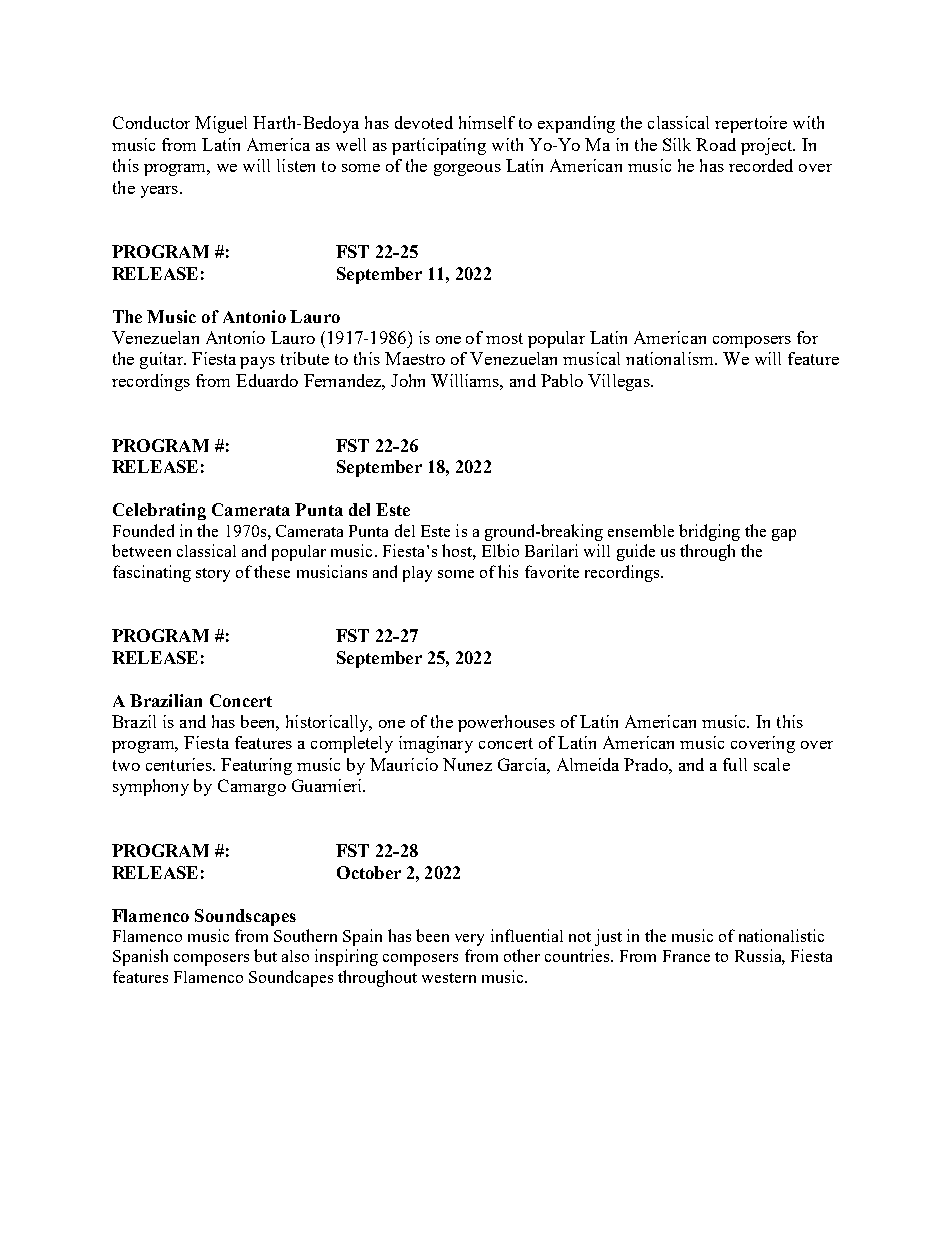  What do you see at coordinates (245, 917) in the screenshot?
I see `Soundscapes` at bounding box center [245, 917].
